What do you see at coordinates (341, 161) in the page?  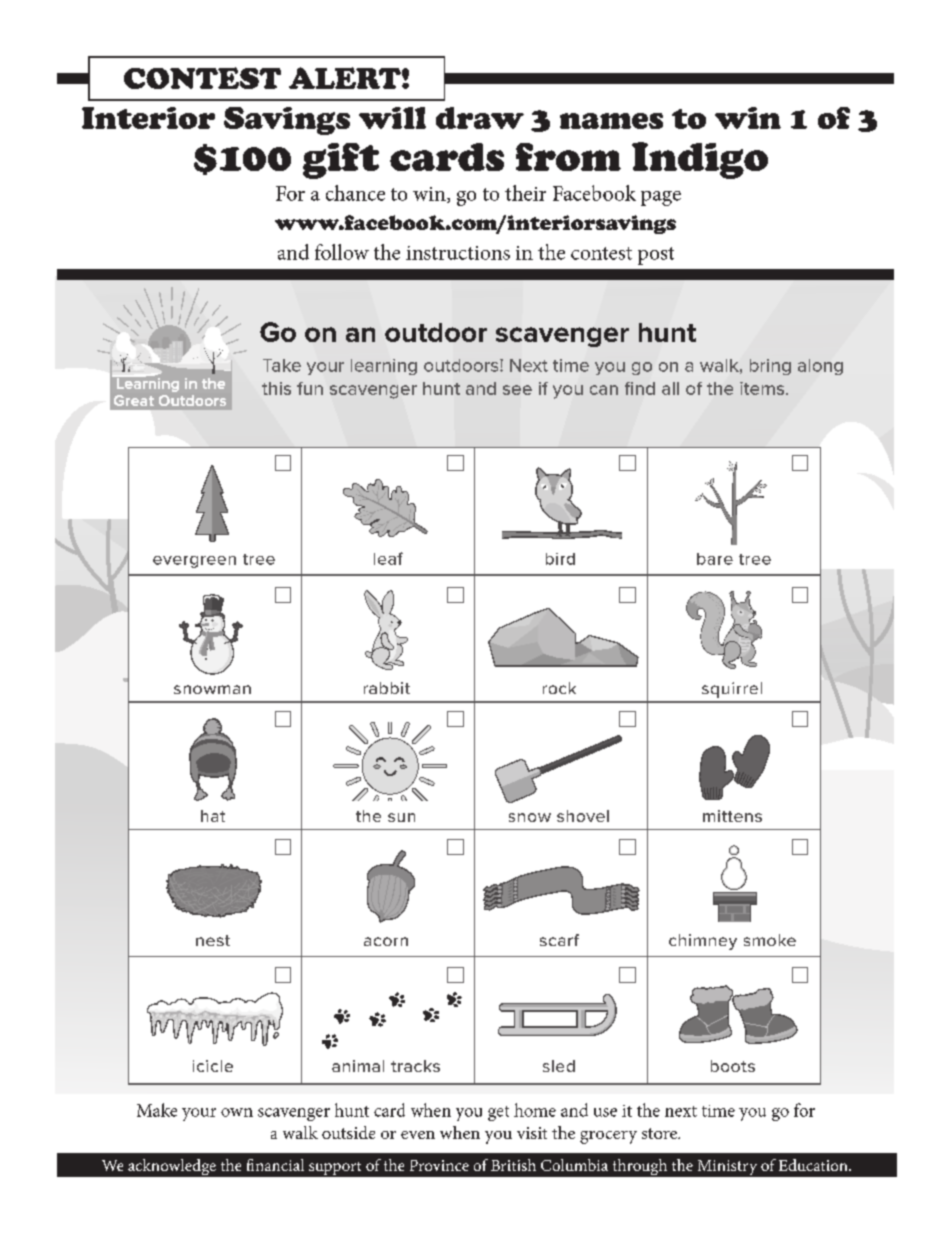 I see `gift` at bounding box center [341, 161].
